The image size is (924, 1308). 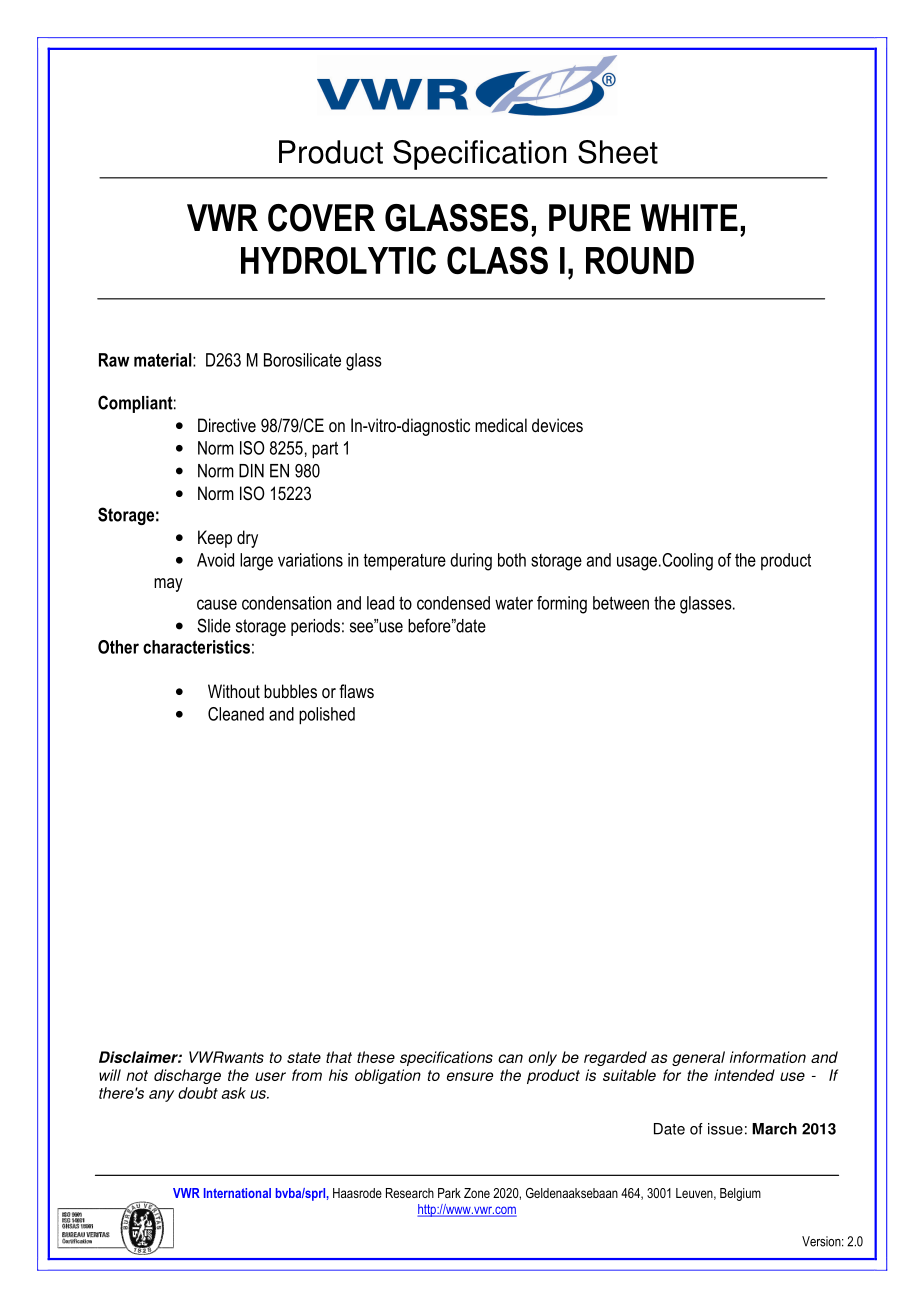 What do you see at coordinates (237, 1193) in the screenshot?
I see `International` at bounding box center [237, 1193].
